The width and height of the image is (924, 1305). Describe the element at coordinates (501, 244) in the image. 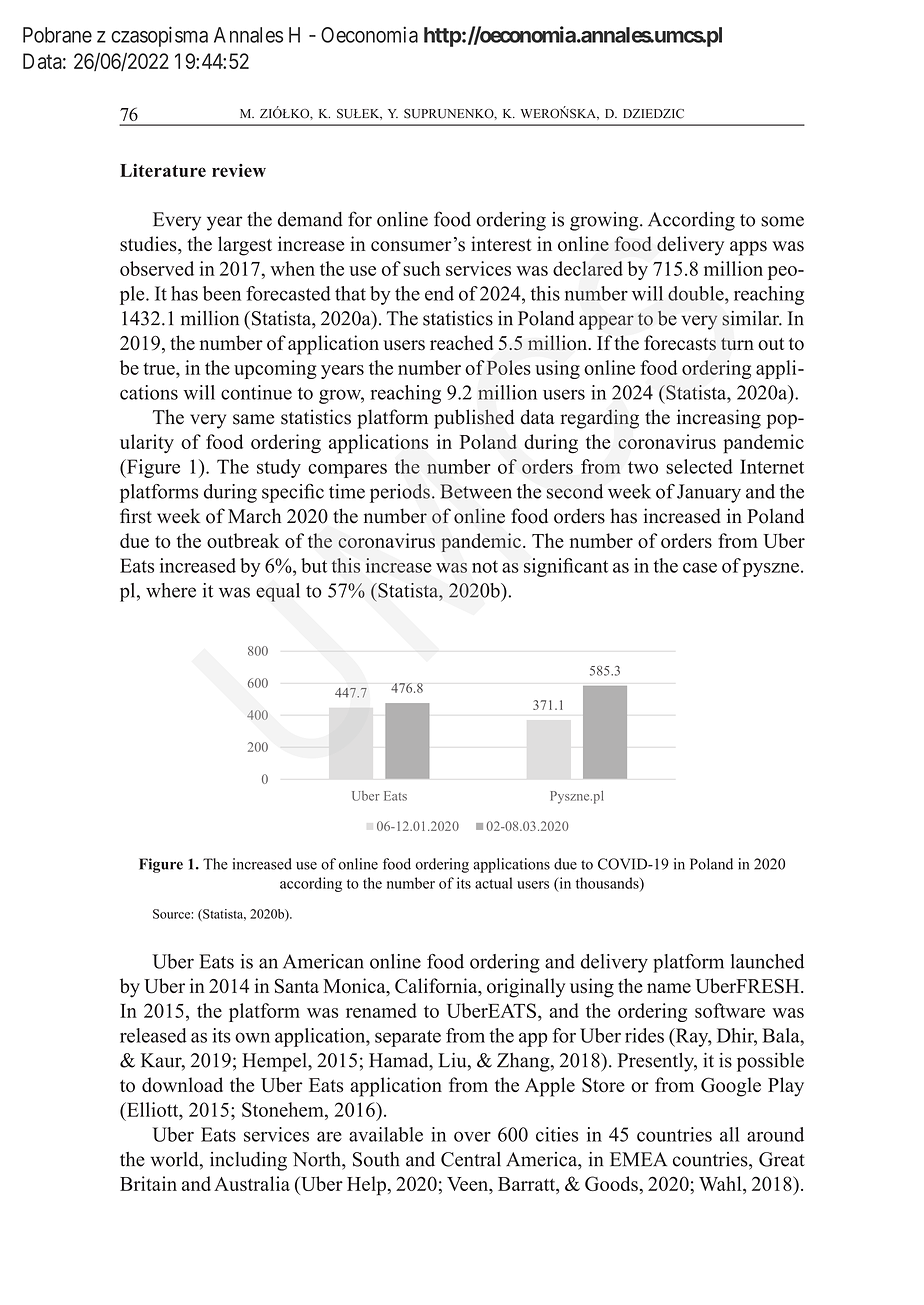

I see `interest` at that location.
